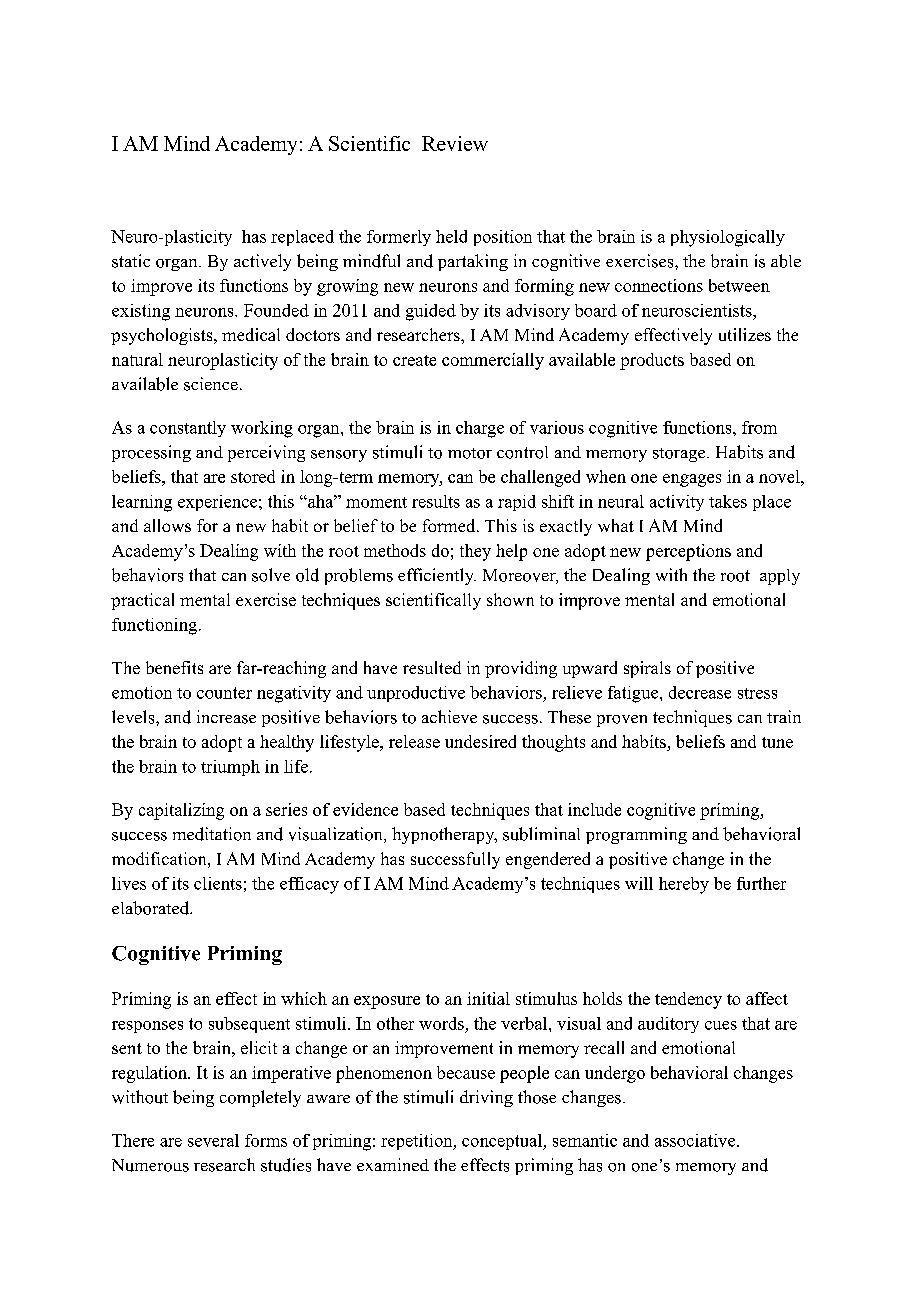 The image size is (924, 1307). What do you see at coordinates (695, 1140) in the image?
I see `associative` at bounding box center [695, 1140].
